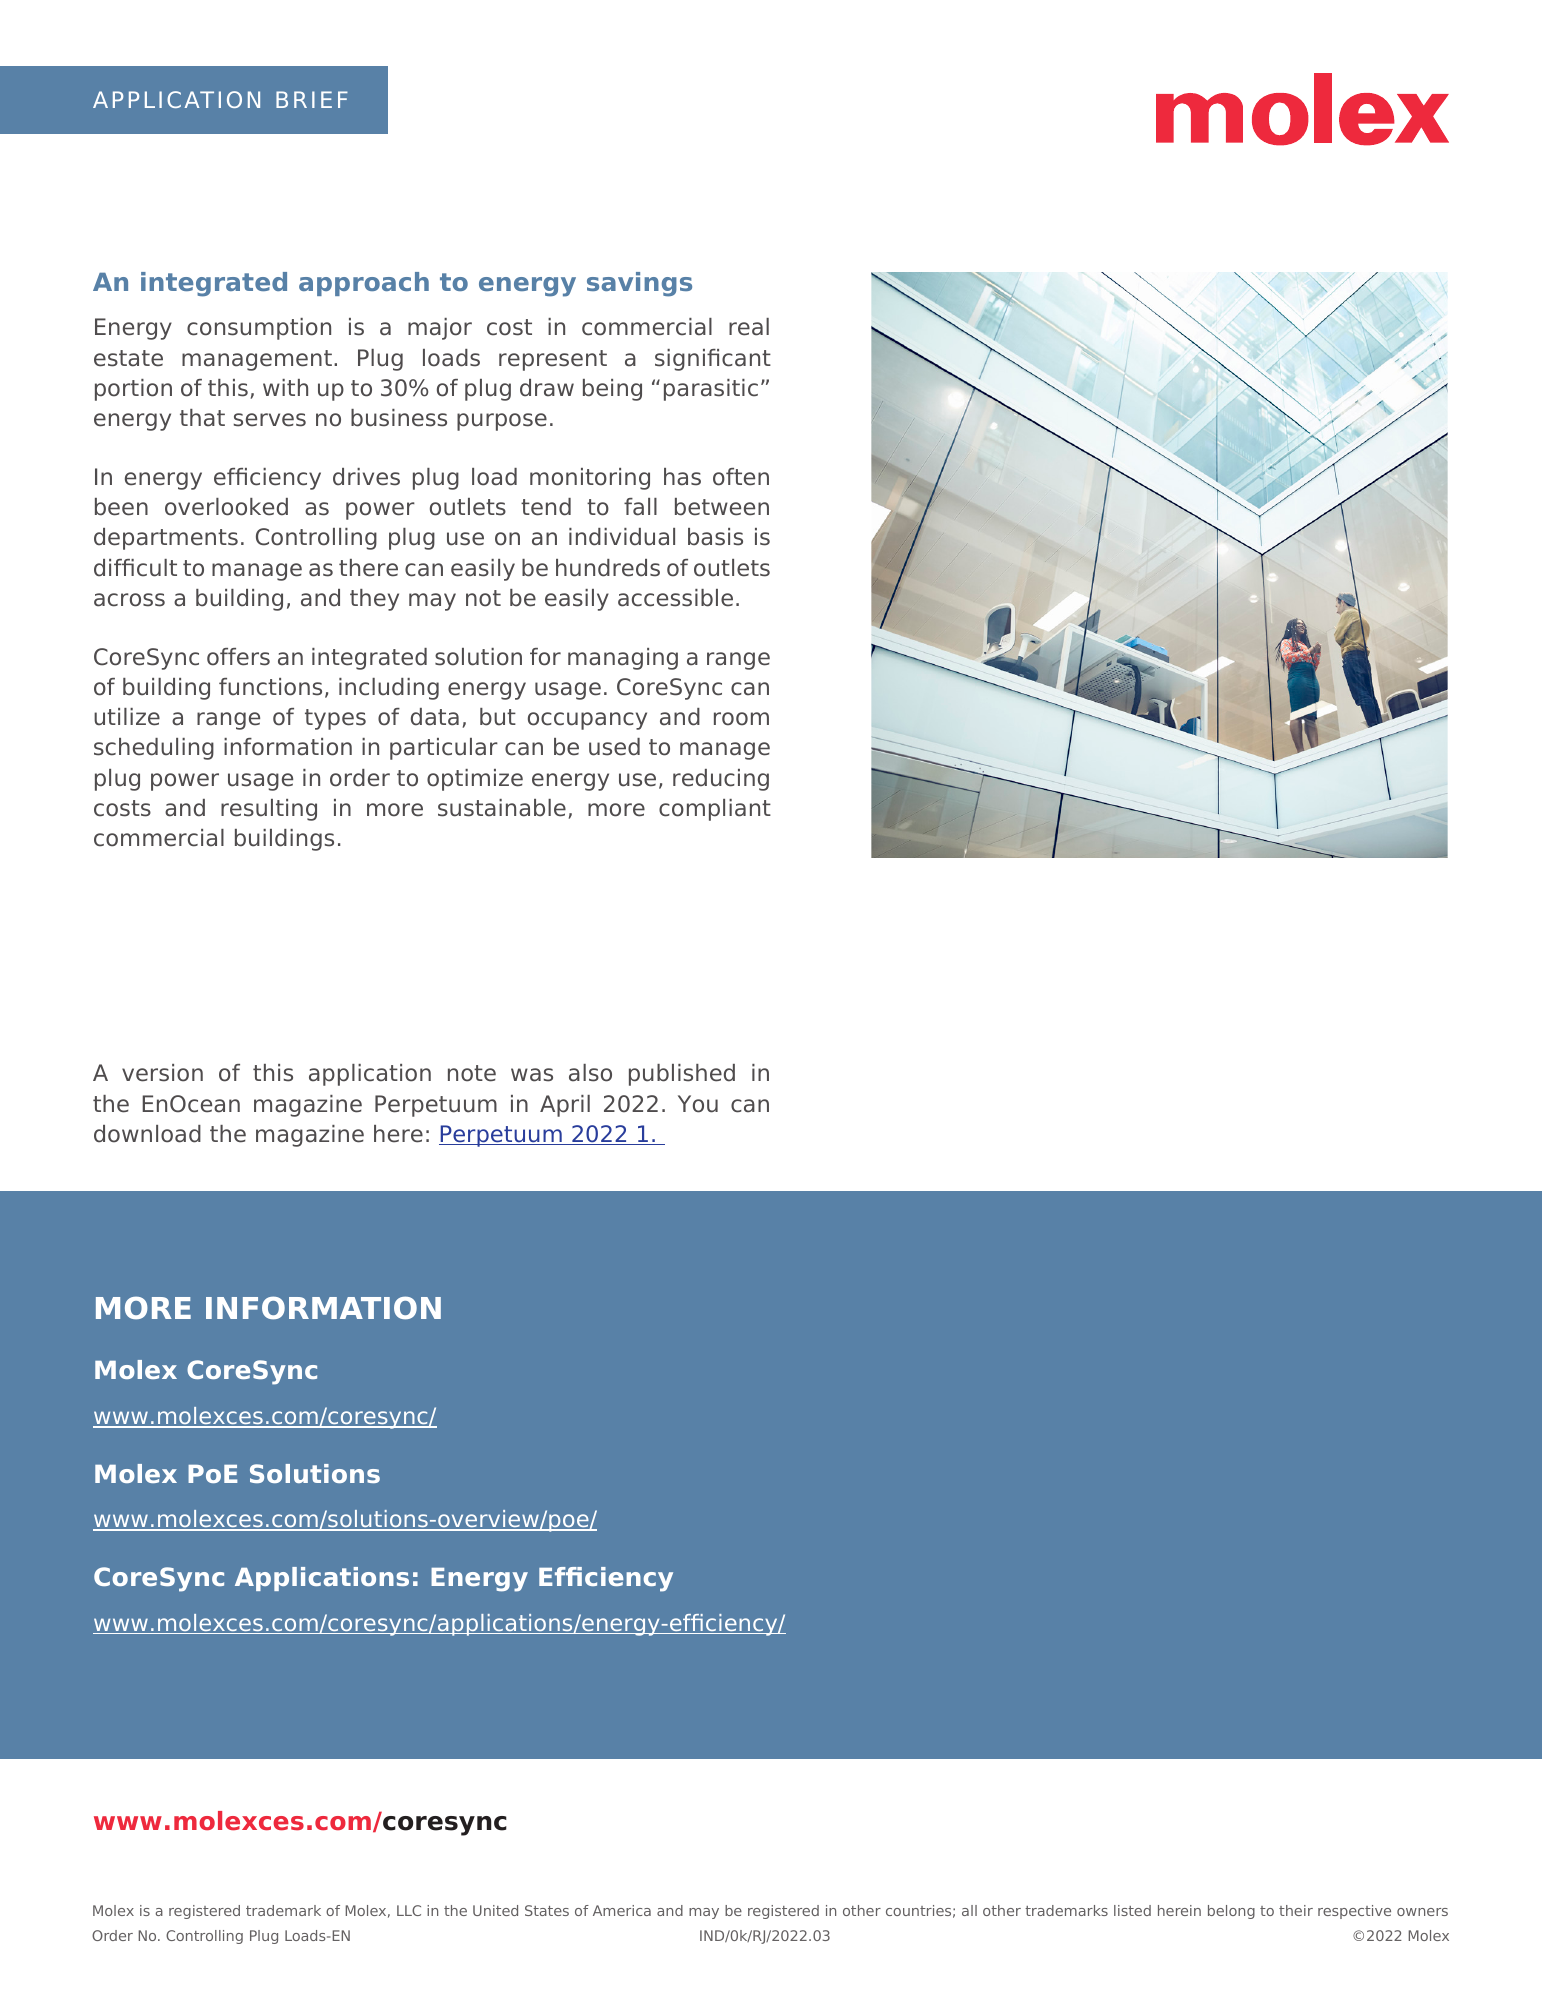  Describe the element at coordinates (682, 1075) in the screenshot. I see `published` at that location.
